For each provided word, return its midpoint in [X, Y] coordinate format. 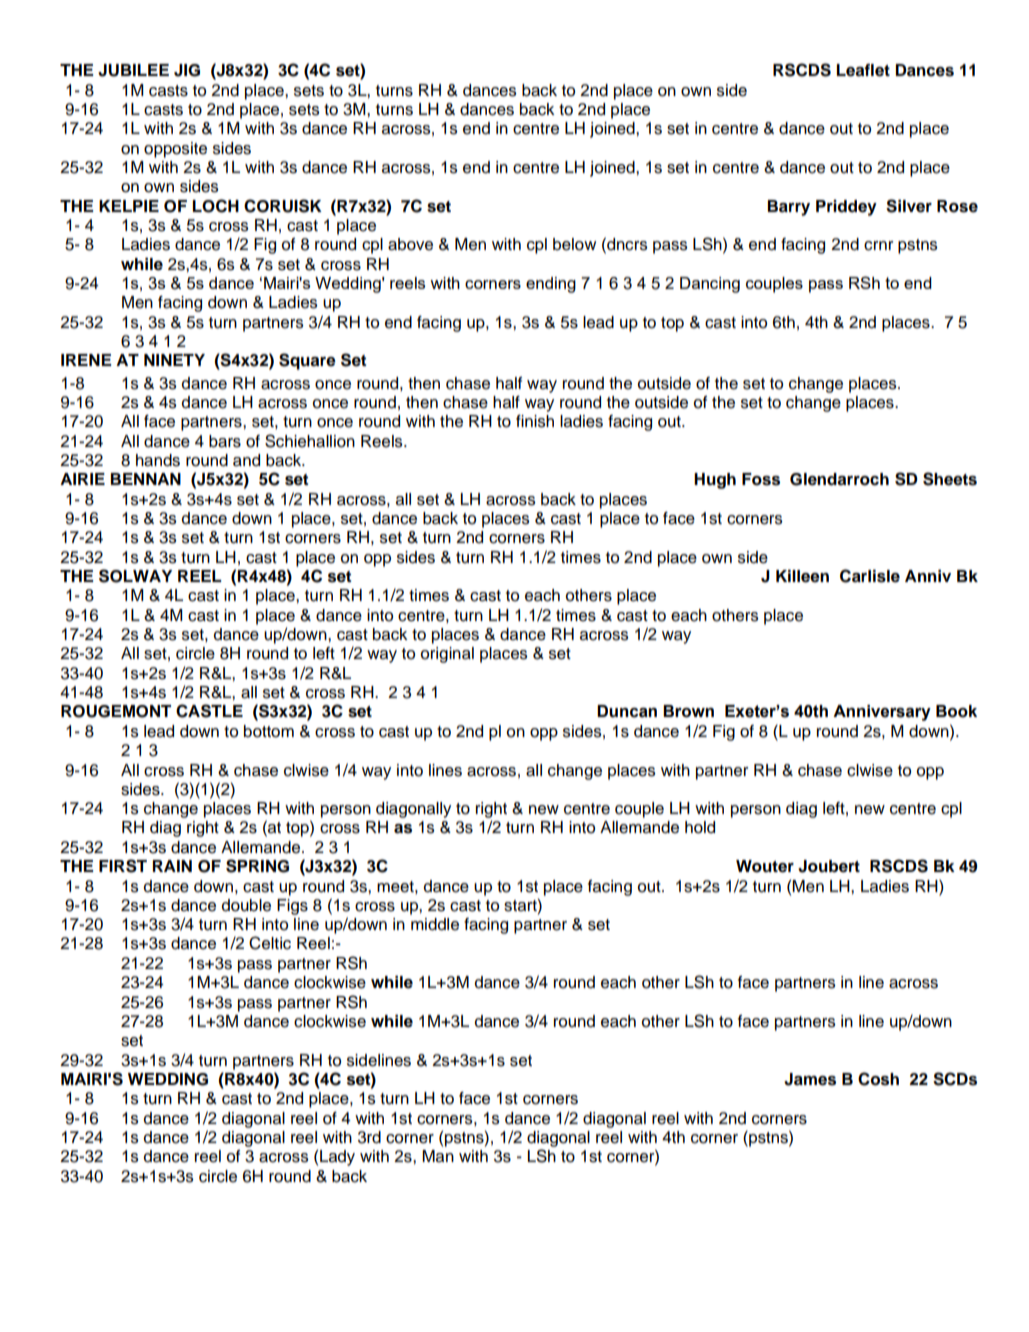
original [447, 655]
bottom [269, 731]
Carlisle [870, 576]
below [574, 244]
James [810, 1079]
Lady [337, 1158]
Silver [909, 206]
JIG [187, 70]
